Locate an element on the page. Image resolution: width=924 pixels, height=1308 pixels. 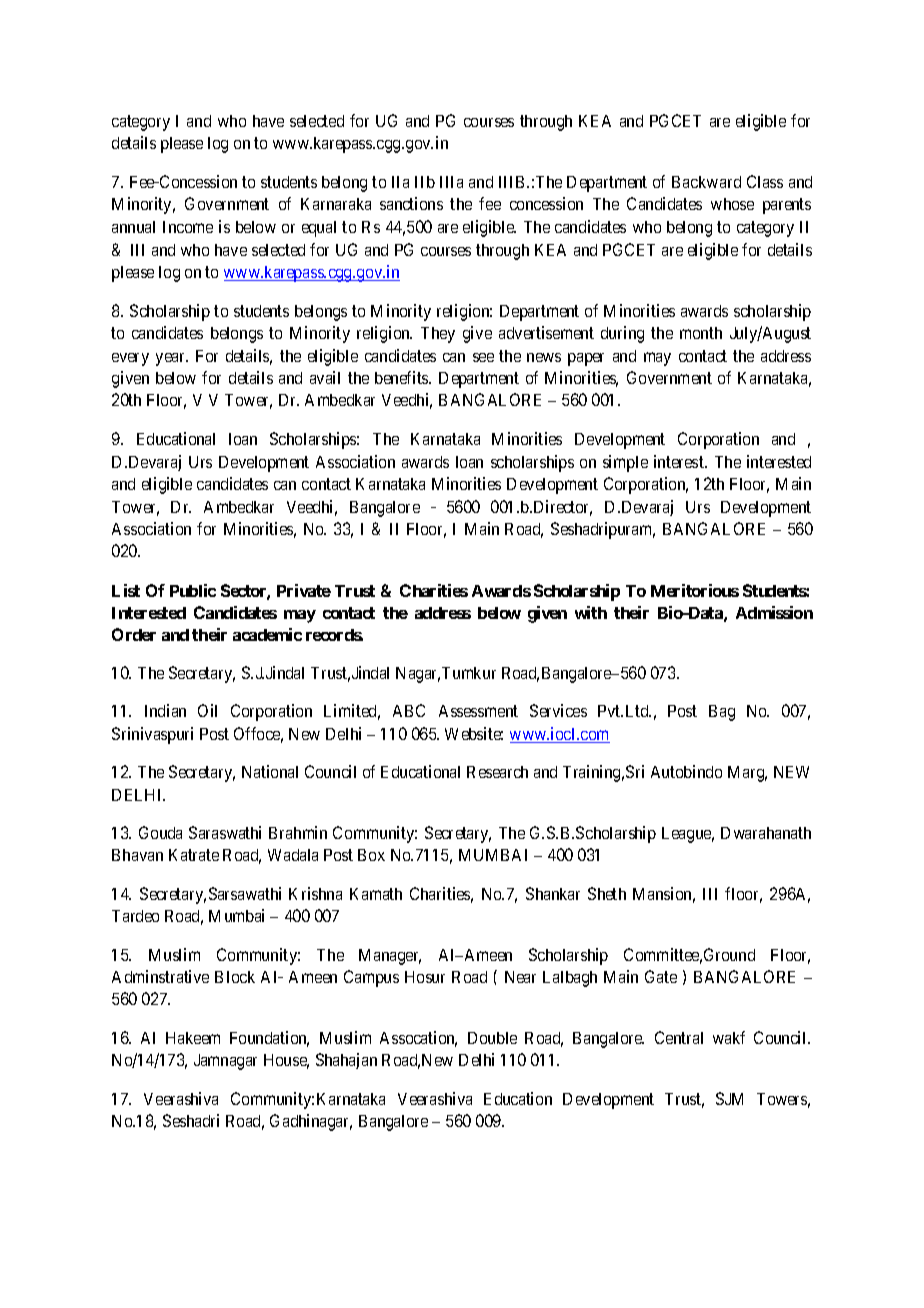
Public is located at coordinates (193, 590).
